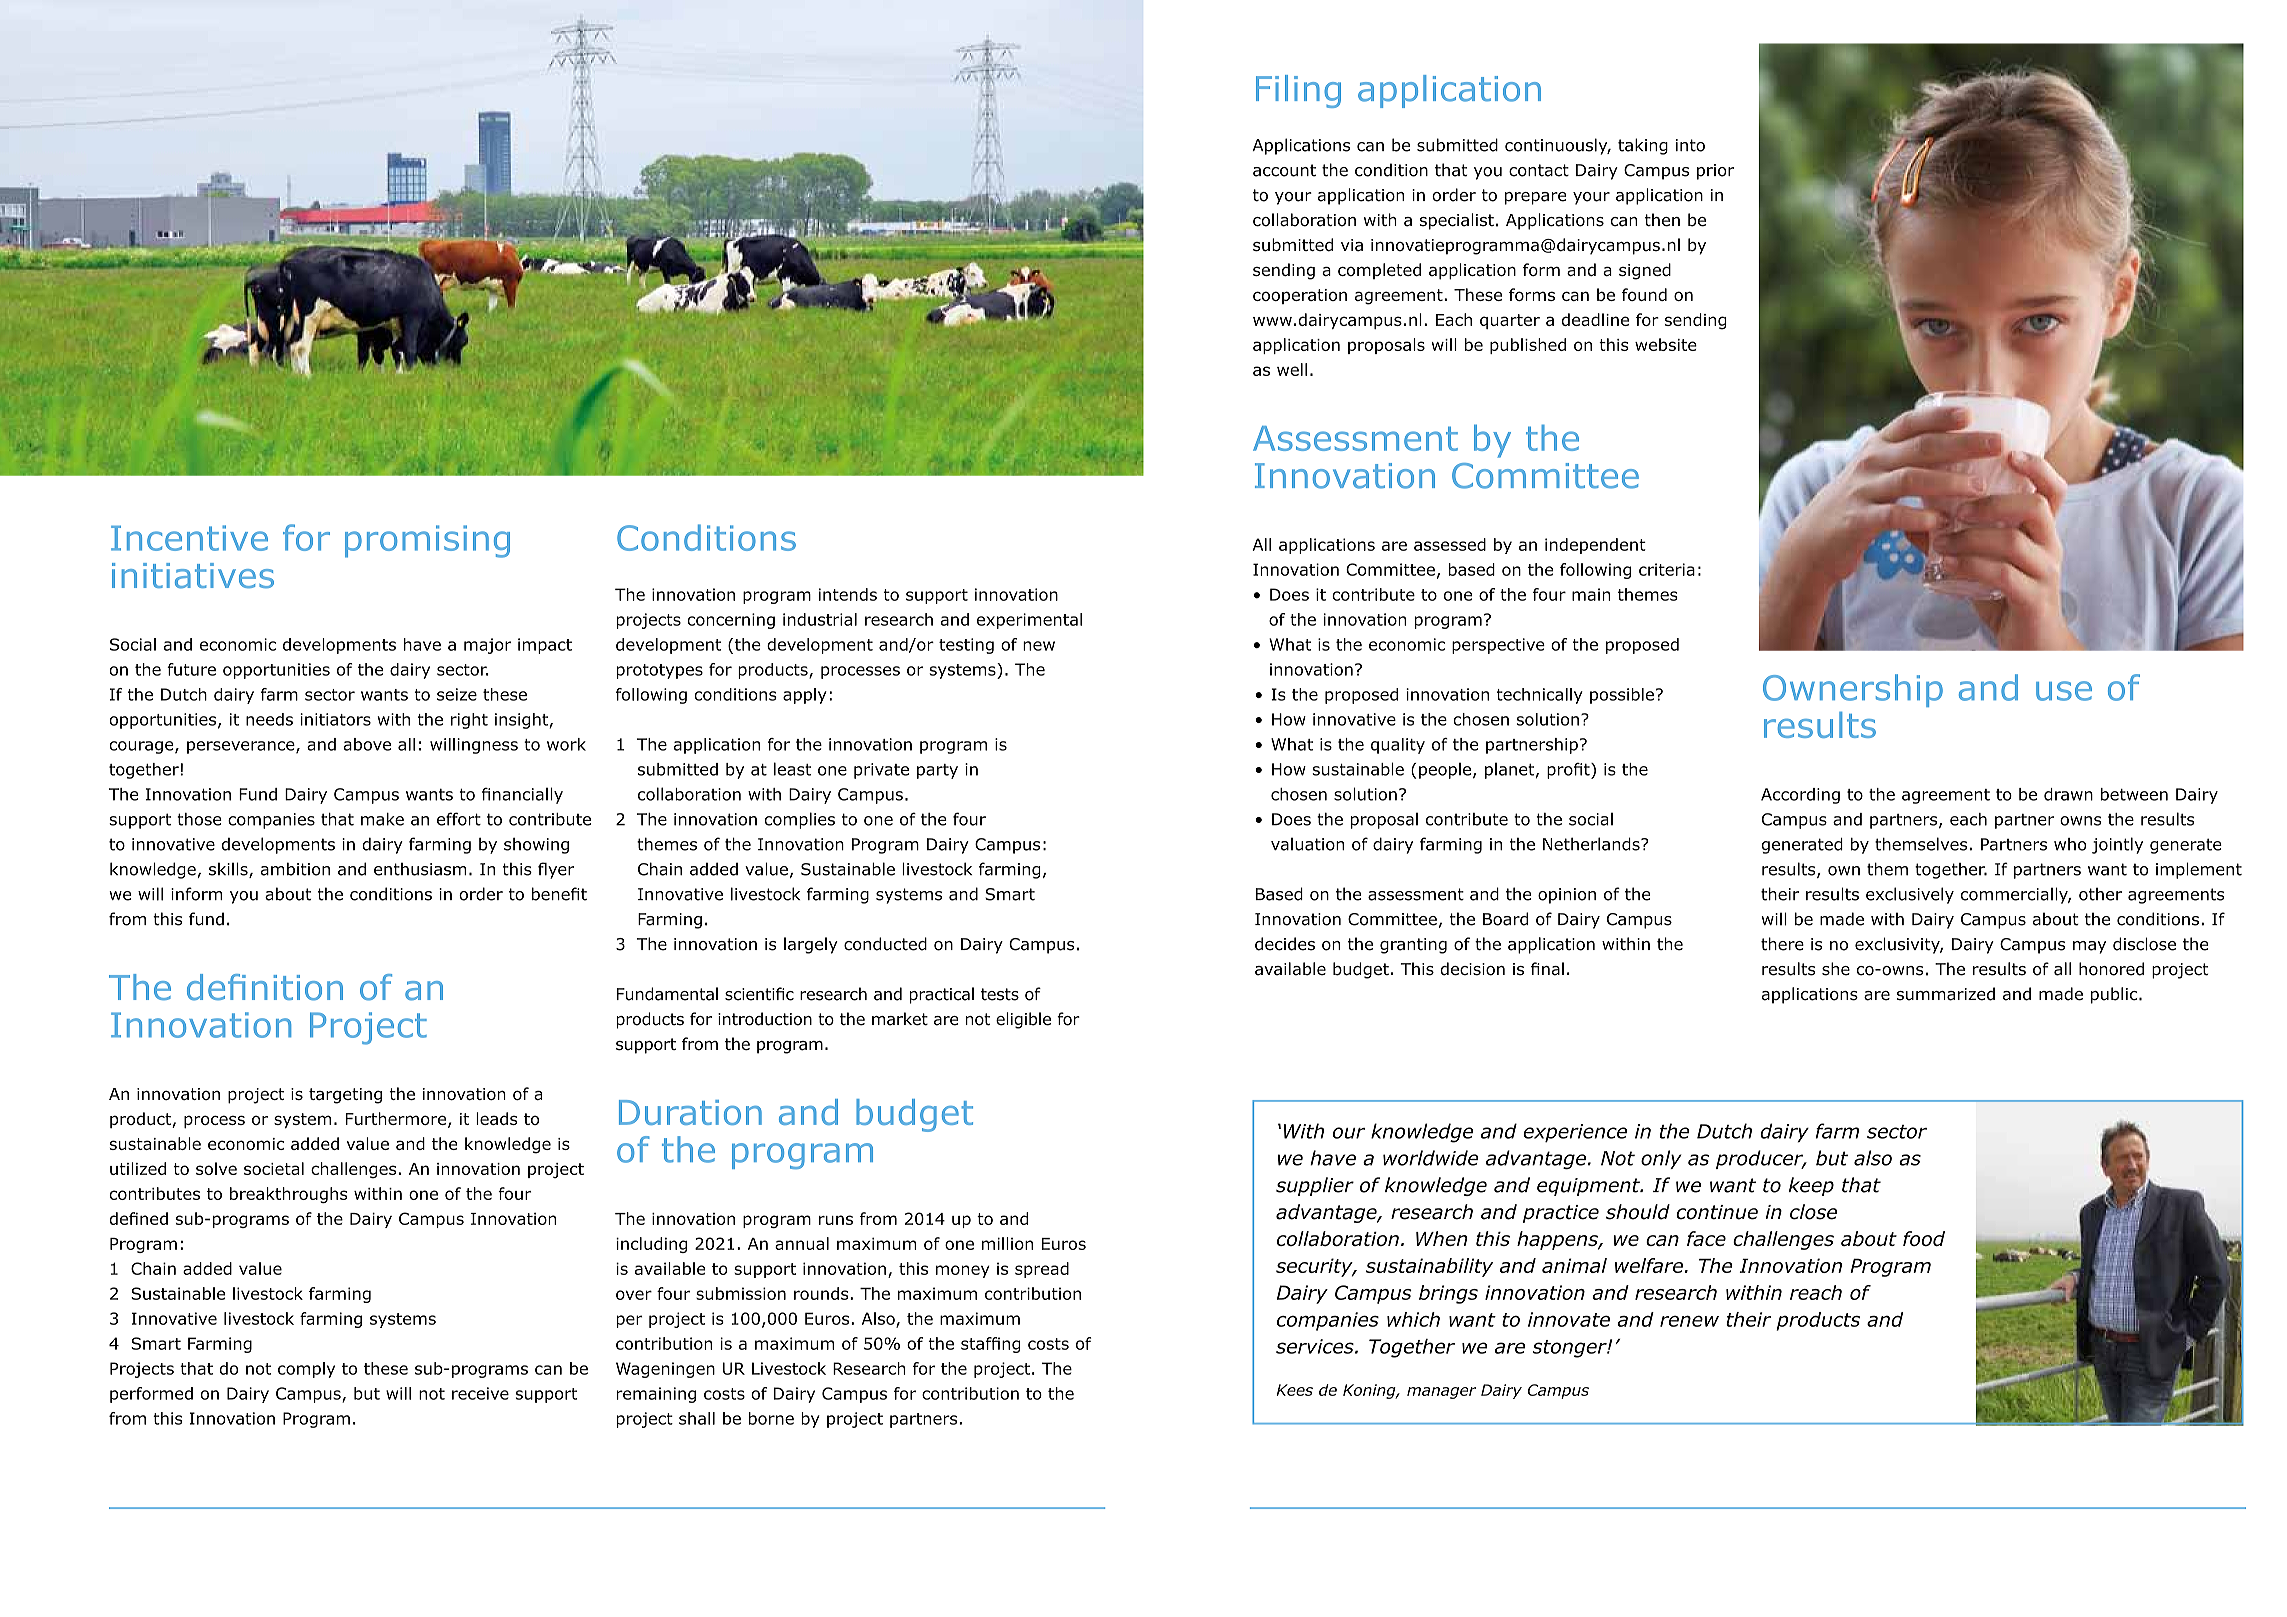  Describe the element at coordinates (1298, 91) in the image. I see `Filing` at that location.
